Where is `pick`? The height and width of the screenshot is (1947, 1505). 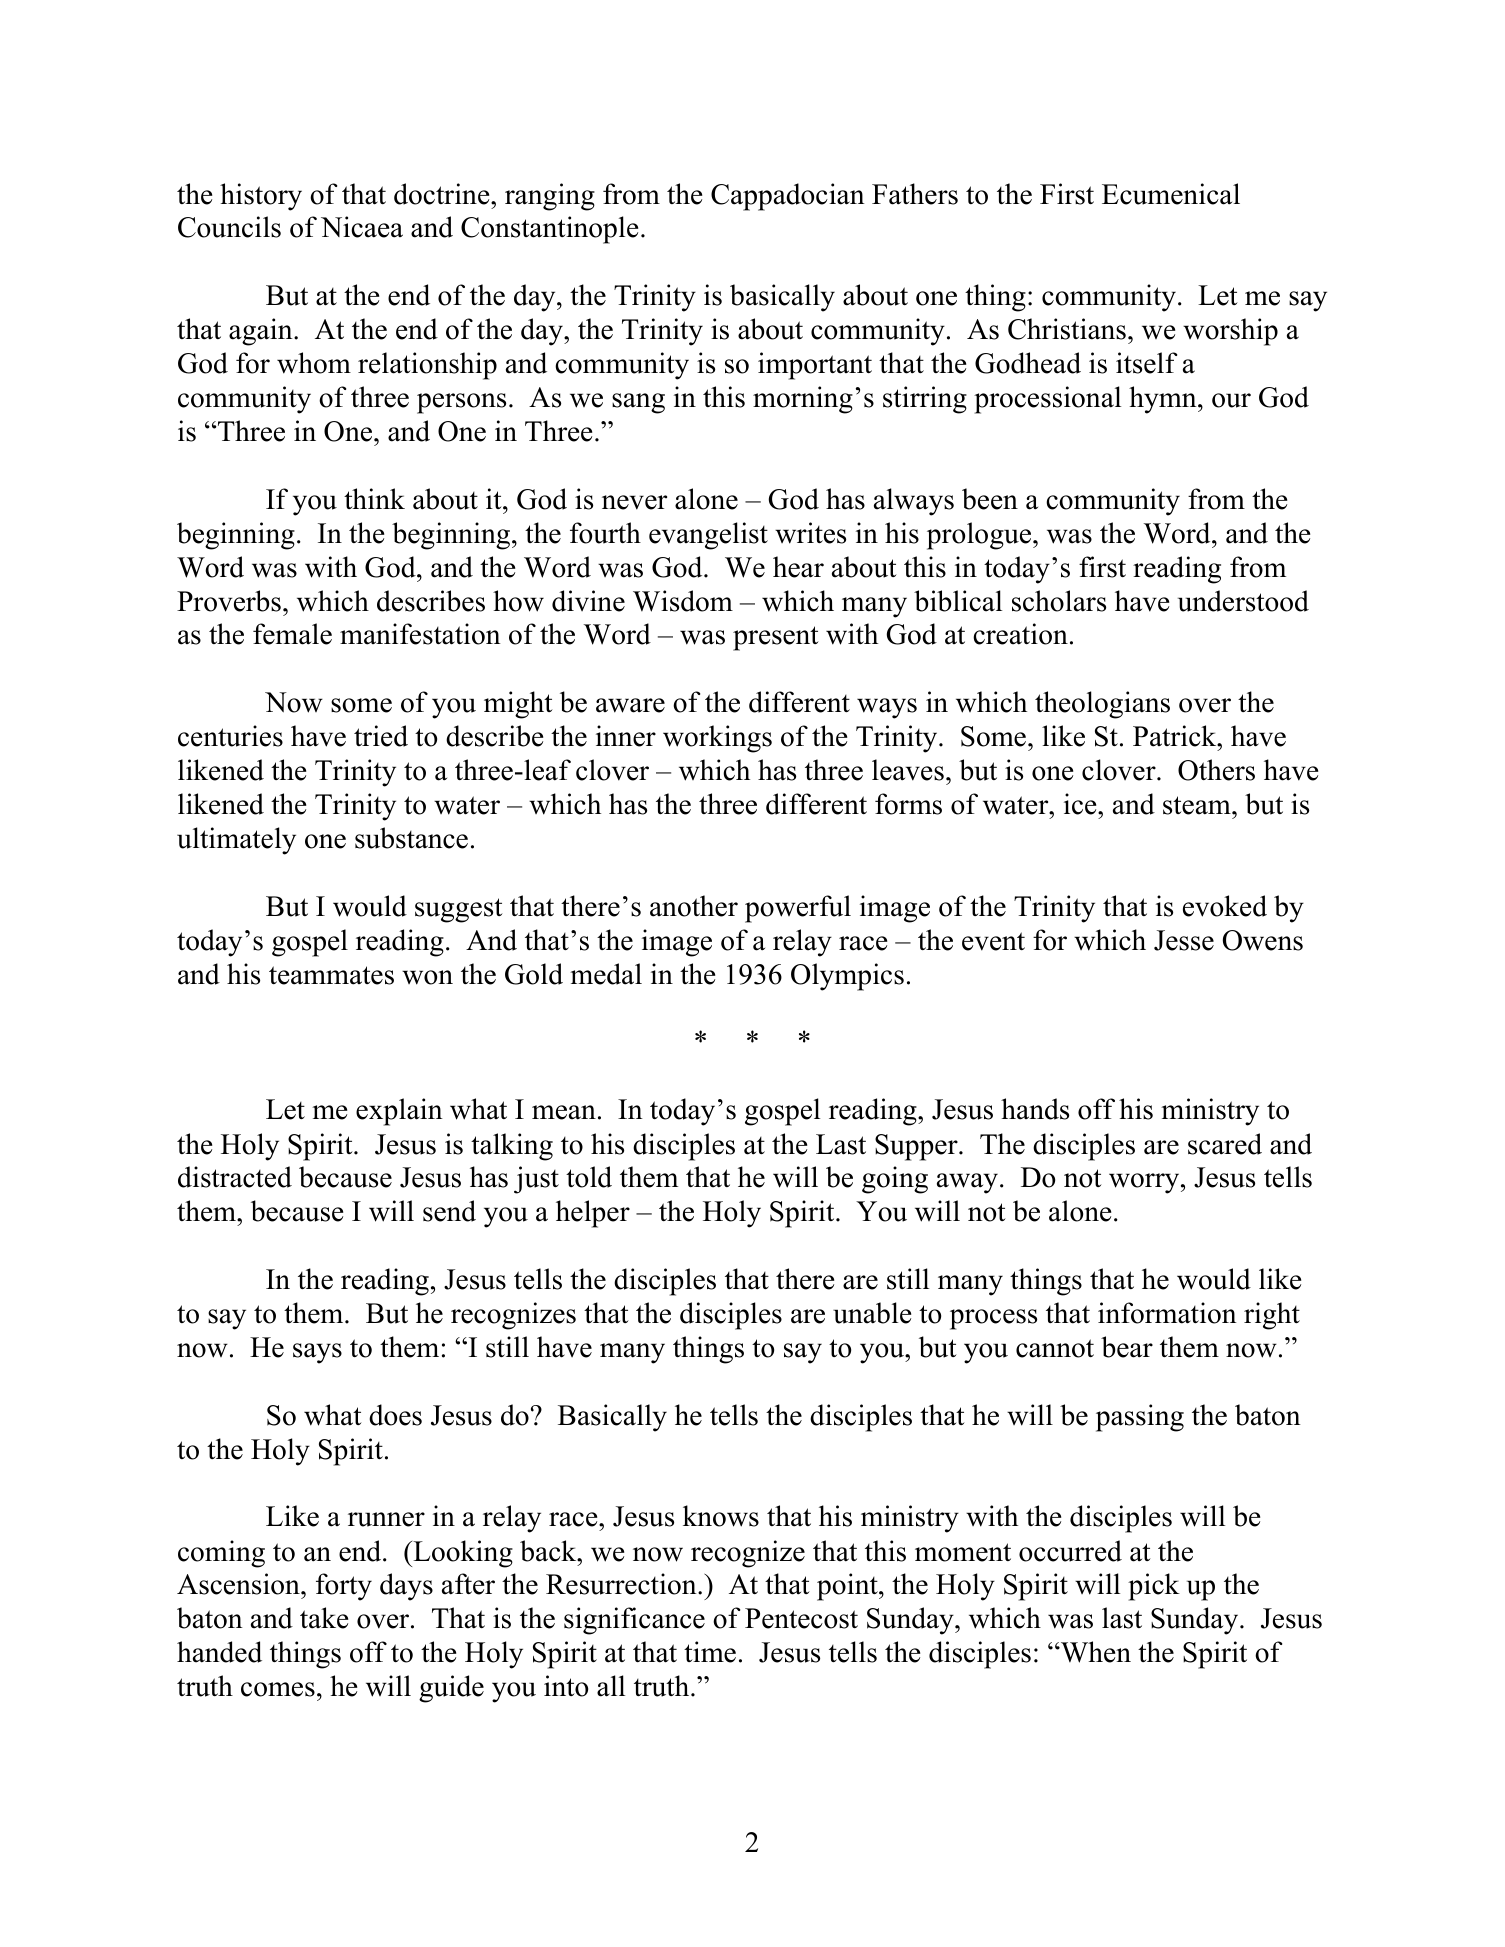
pick is located at coordinates (1154, 1587).
